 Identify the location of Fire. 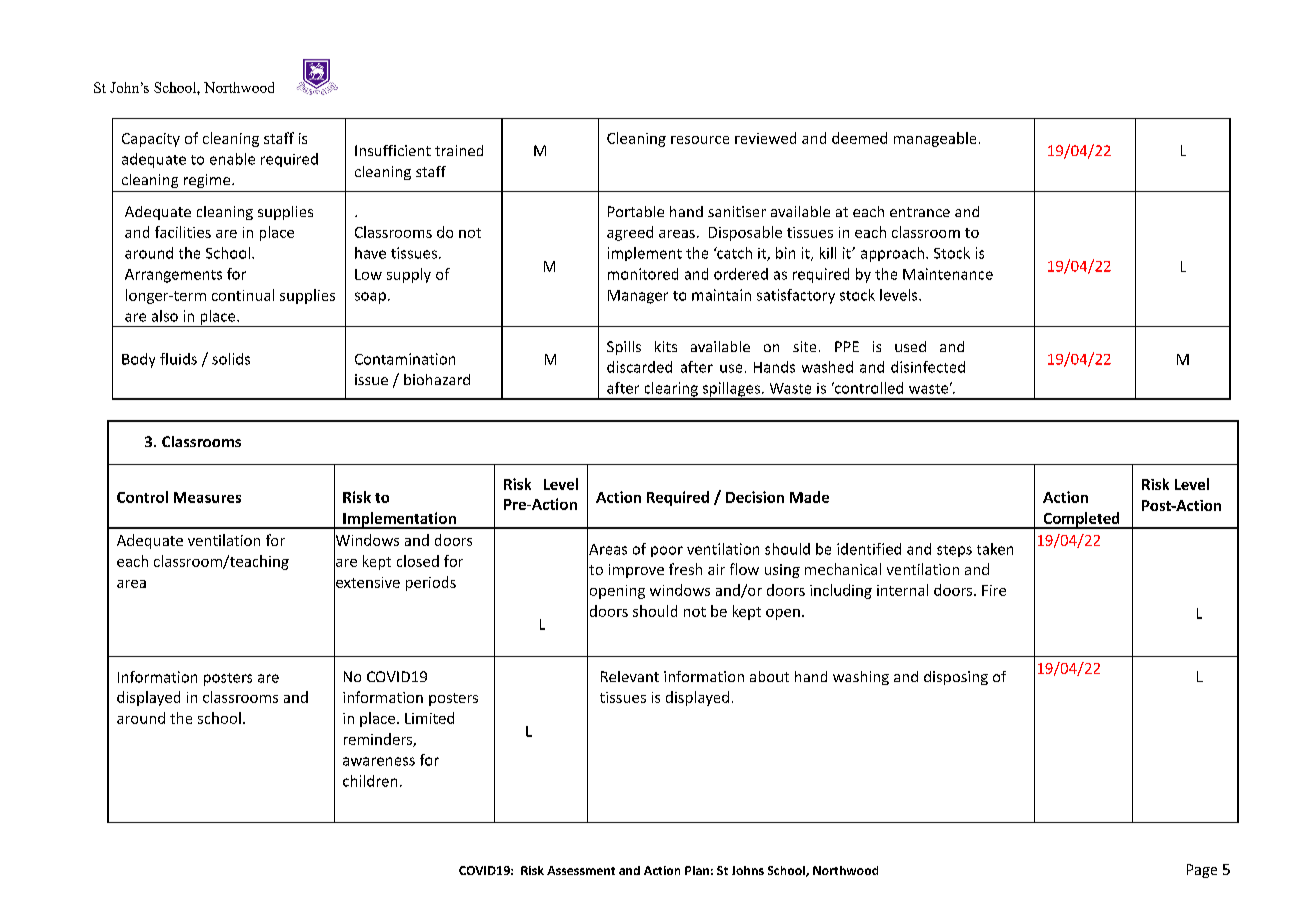
(994, 590).
